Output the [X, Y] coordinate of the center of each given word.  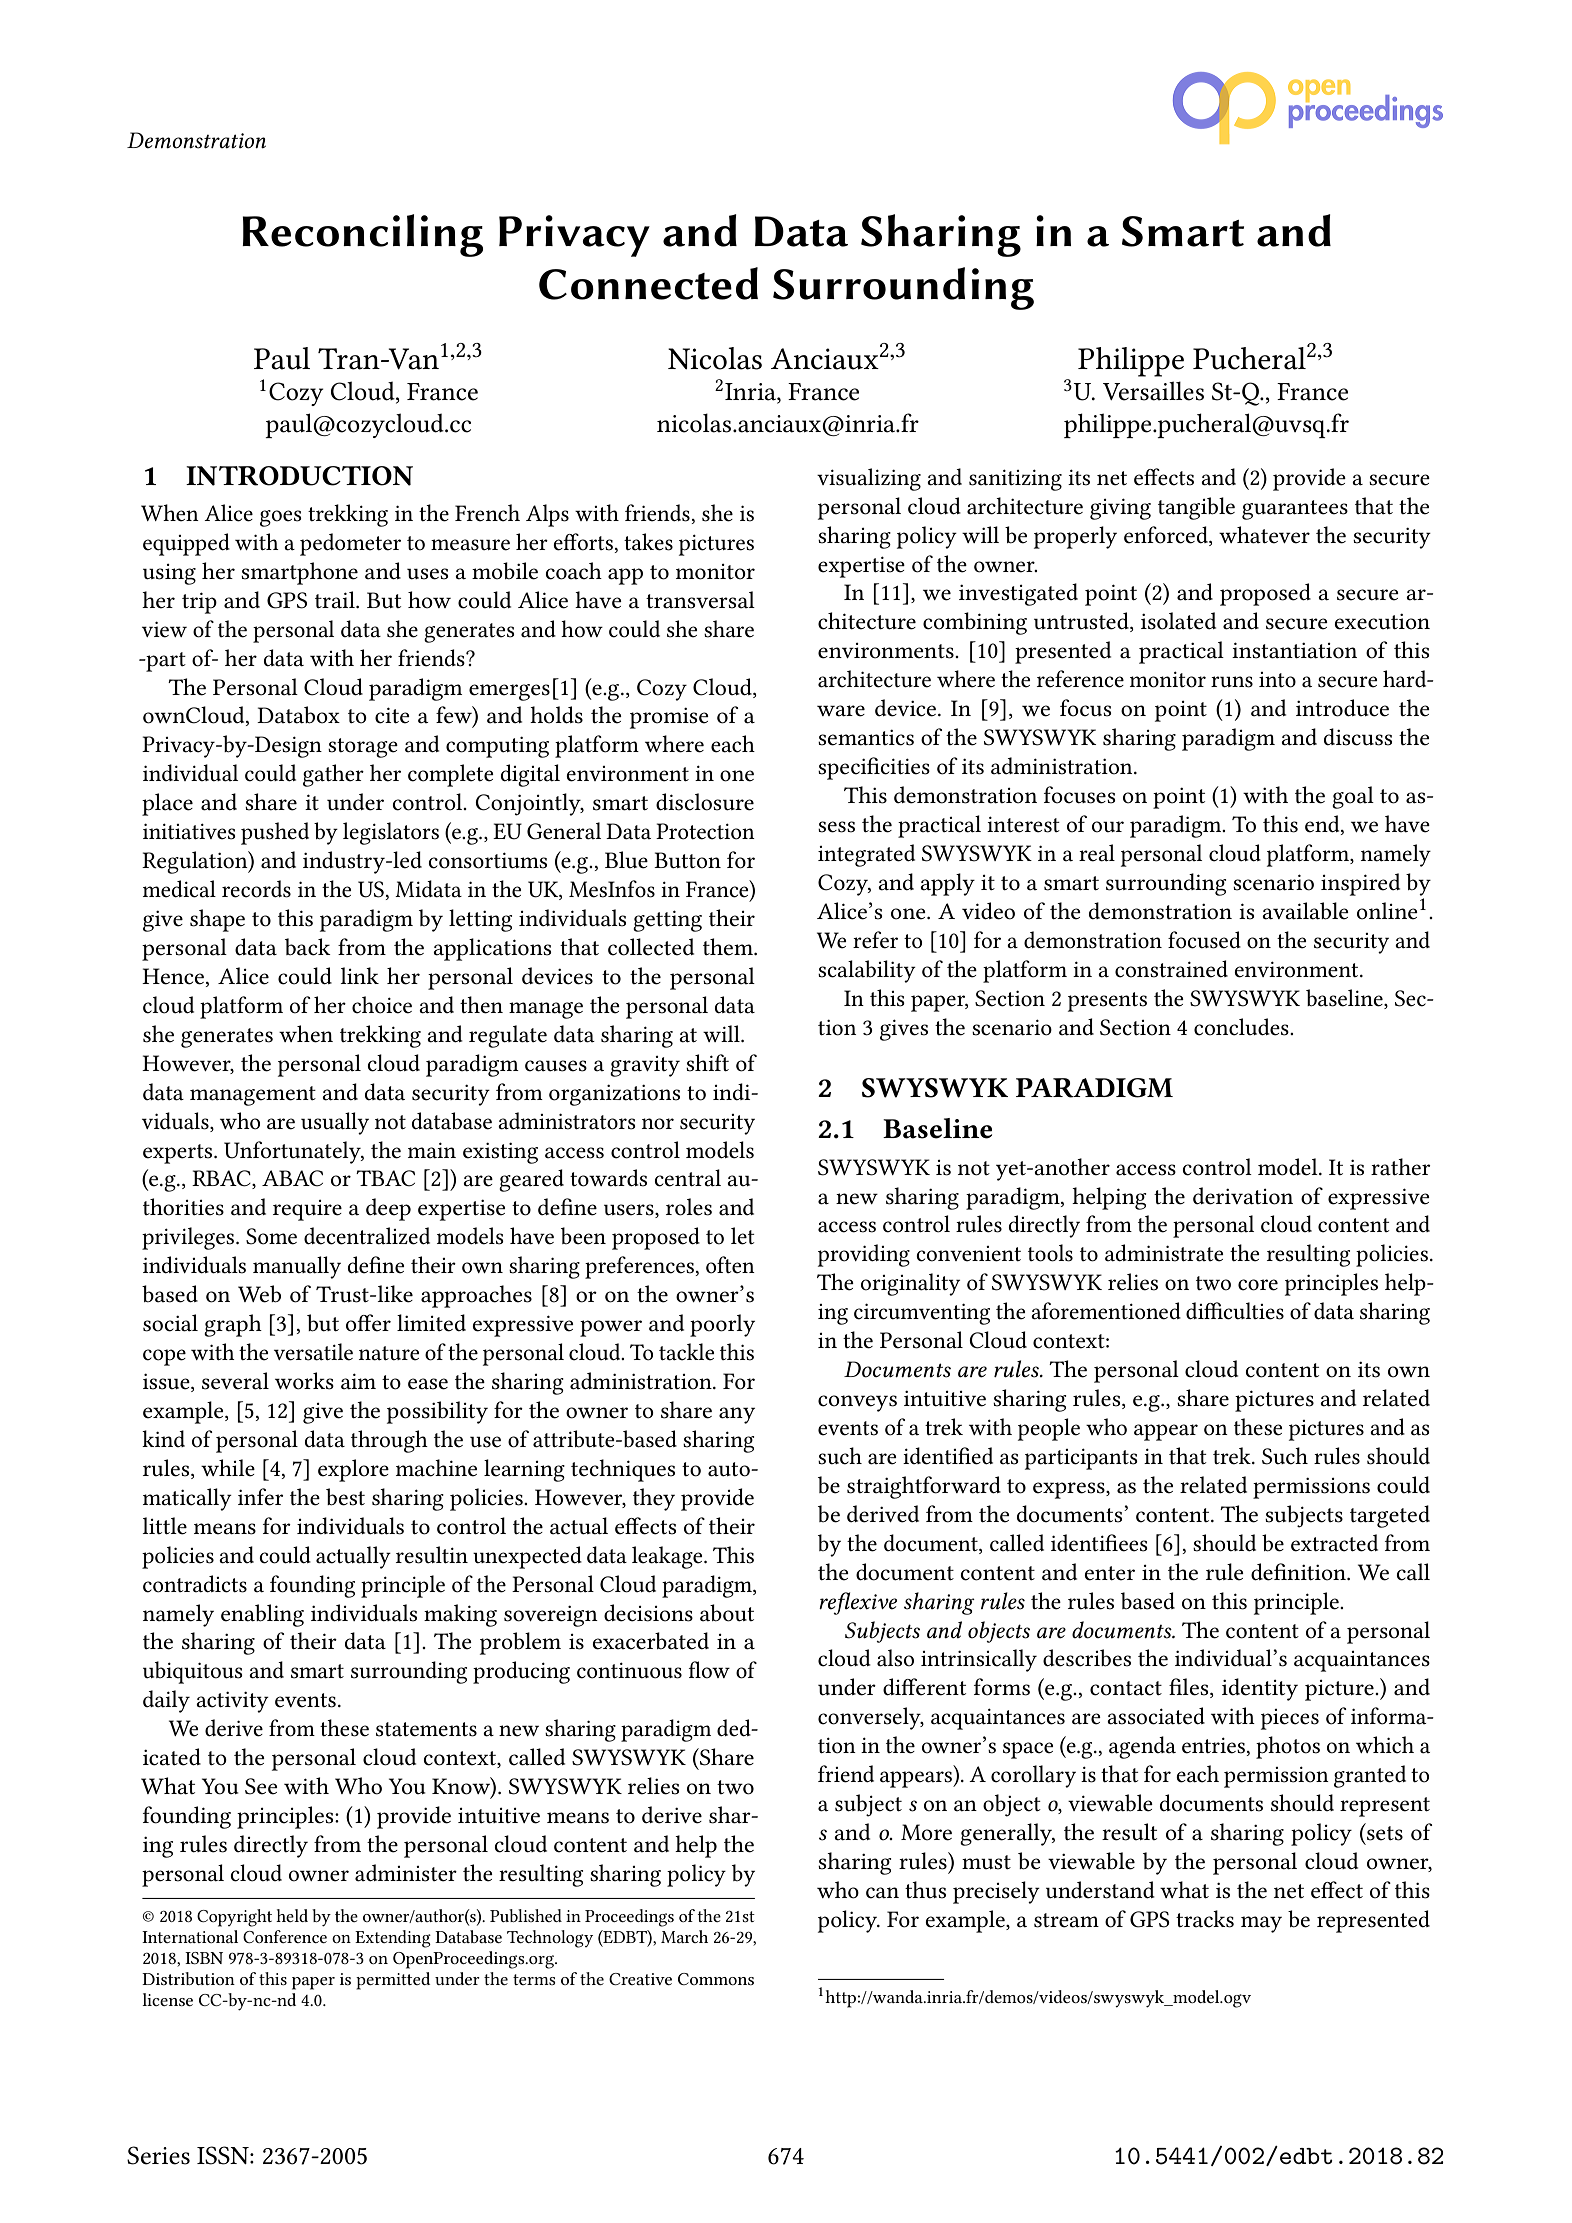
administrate [1164, 1253]
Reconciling [362, 235]
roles [689, 1207]
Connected [648, 283]
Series [158, 2155]
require [307, 1210]
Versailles [1153, 391]
